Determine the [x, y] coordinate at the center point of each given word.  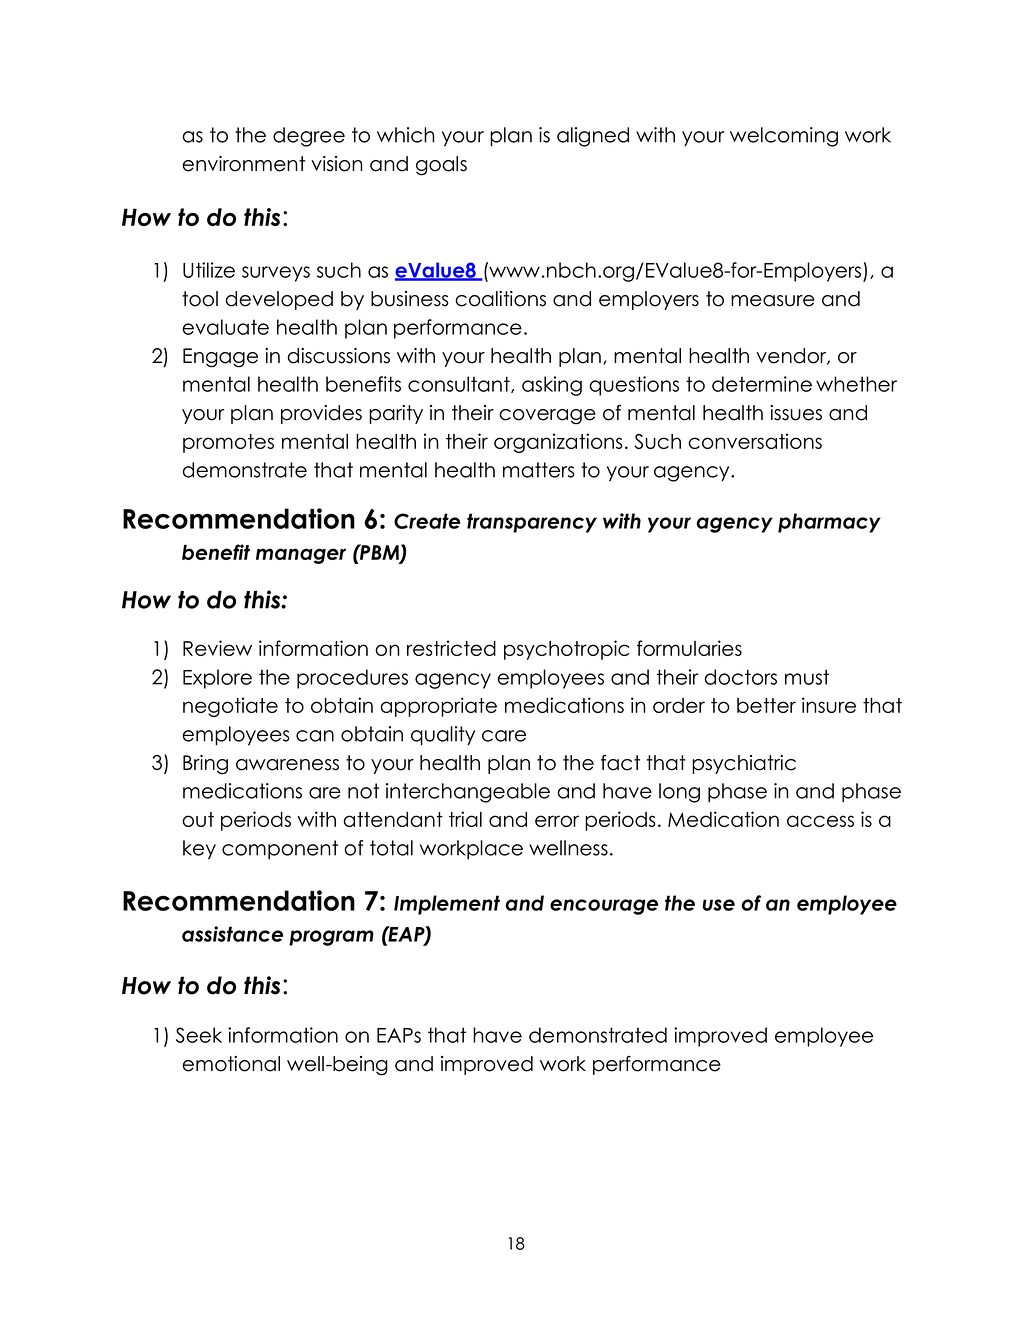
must [807, 677]
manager [301, 556]
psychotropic [567, 650]
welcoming [784, 137]
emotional [231, 1064]
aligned [593, 137]
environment [243, 164]
